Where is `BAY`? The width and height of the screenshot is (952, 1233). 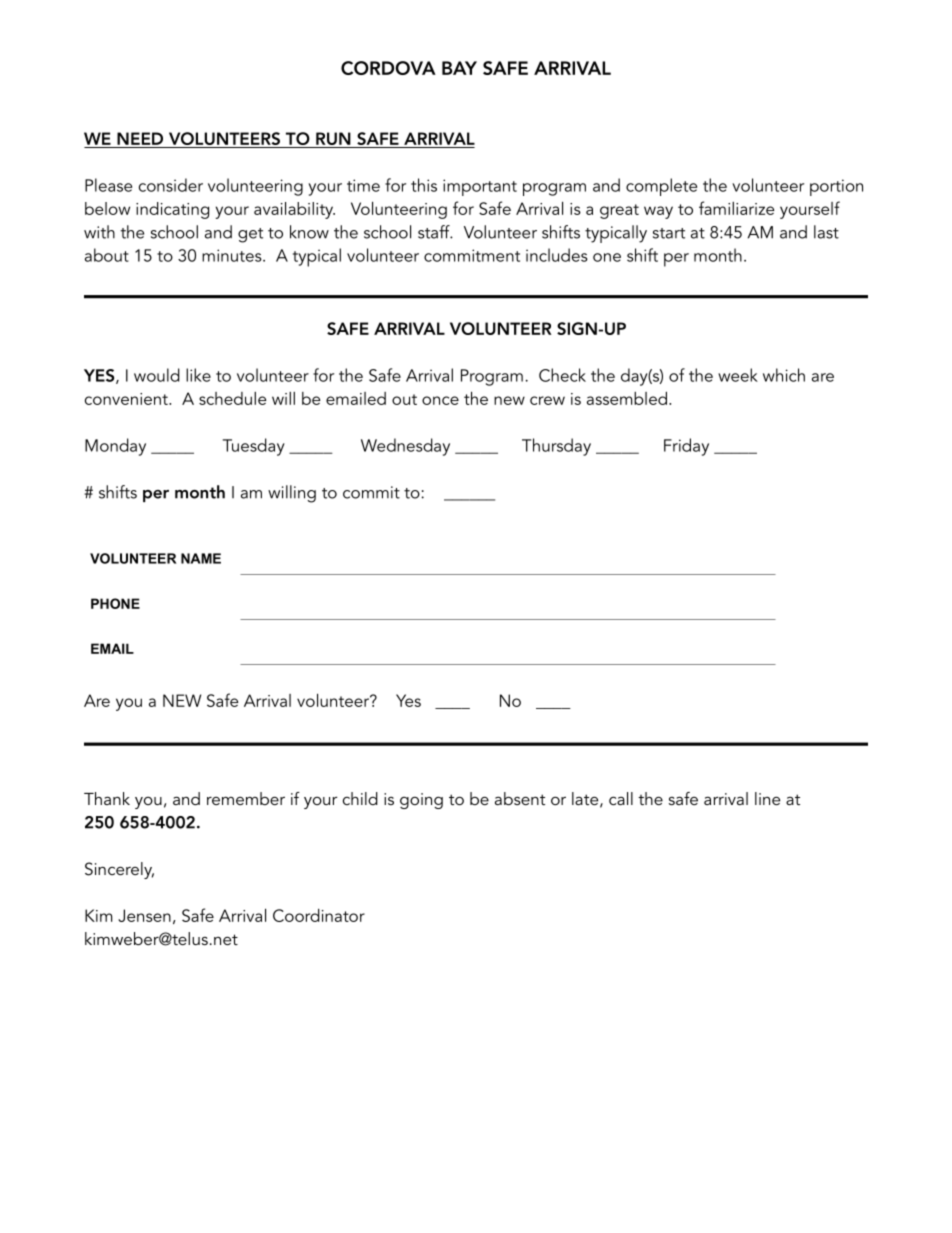 BAY is located at coordinates (459, 68).
